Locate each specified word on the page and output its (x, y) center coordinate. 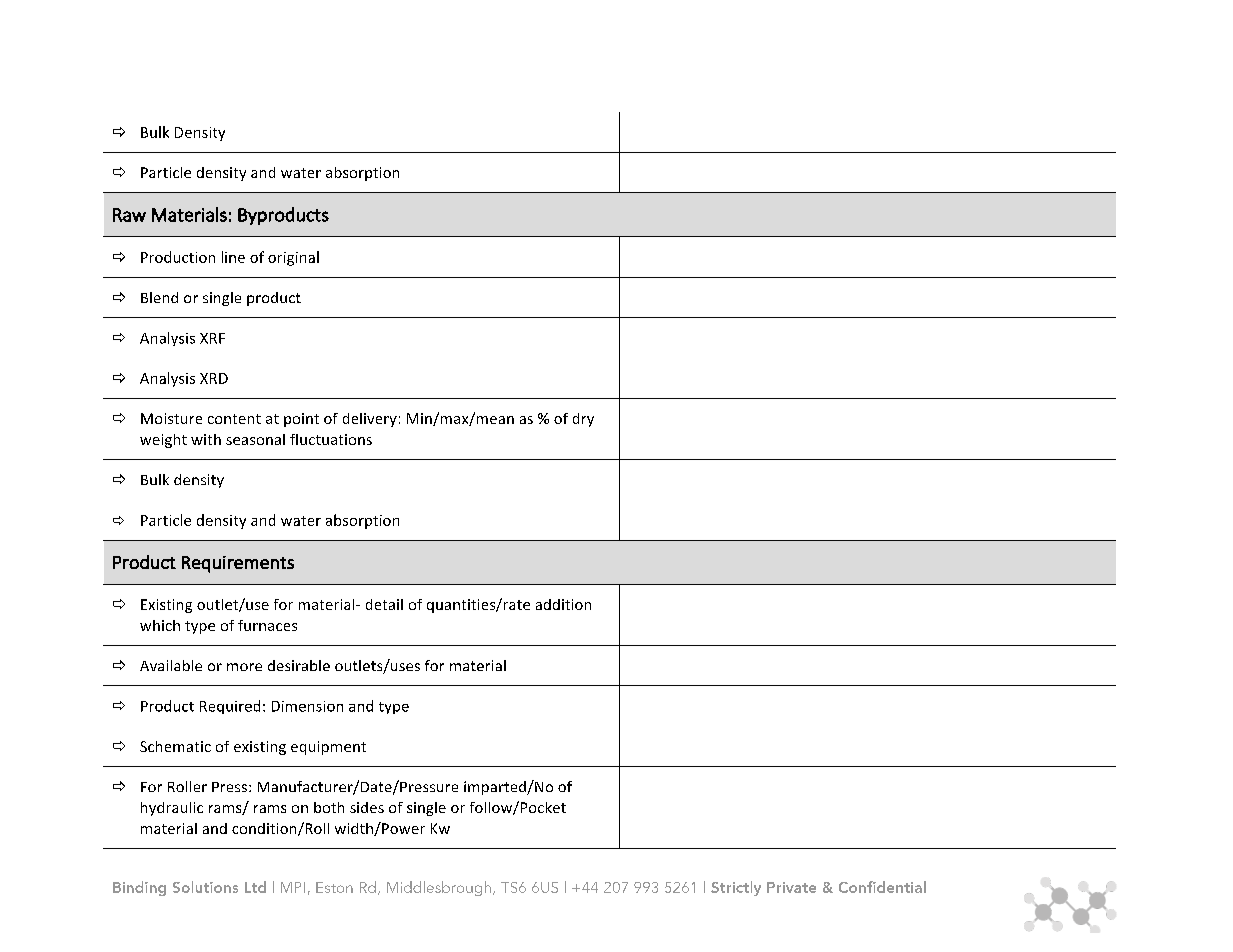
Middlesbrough (439, 888)
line (233, 257)
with (206, 439)
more (244, 667)
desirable (299, 665)
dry (583, 420)
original (293, 258)
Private (791, 887)
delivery (370, 420)
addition (563, 604)
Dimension (307, 706)
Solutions (205, 887)
